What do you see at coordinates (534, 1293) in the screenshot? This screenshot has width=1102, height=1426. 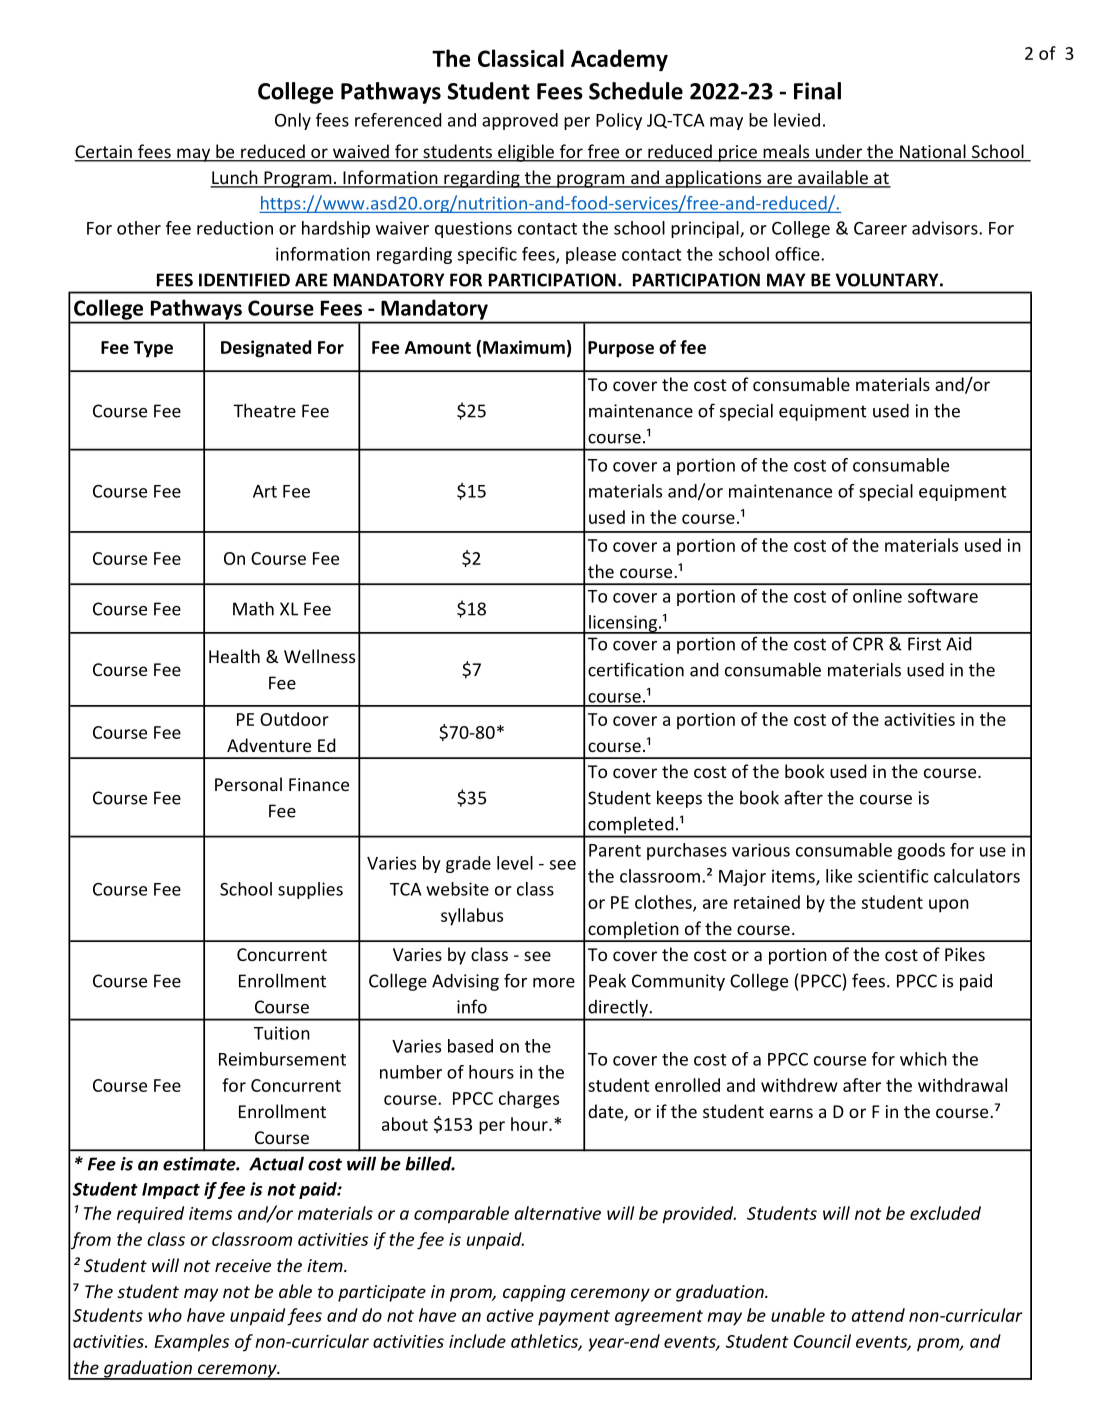 I see `capping` at bounding box center [534, 1293].
